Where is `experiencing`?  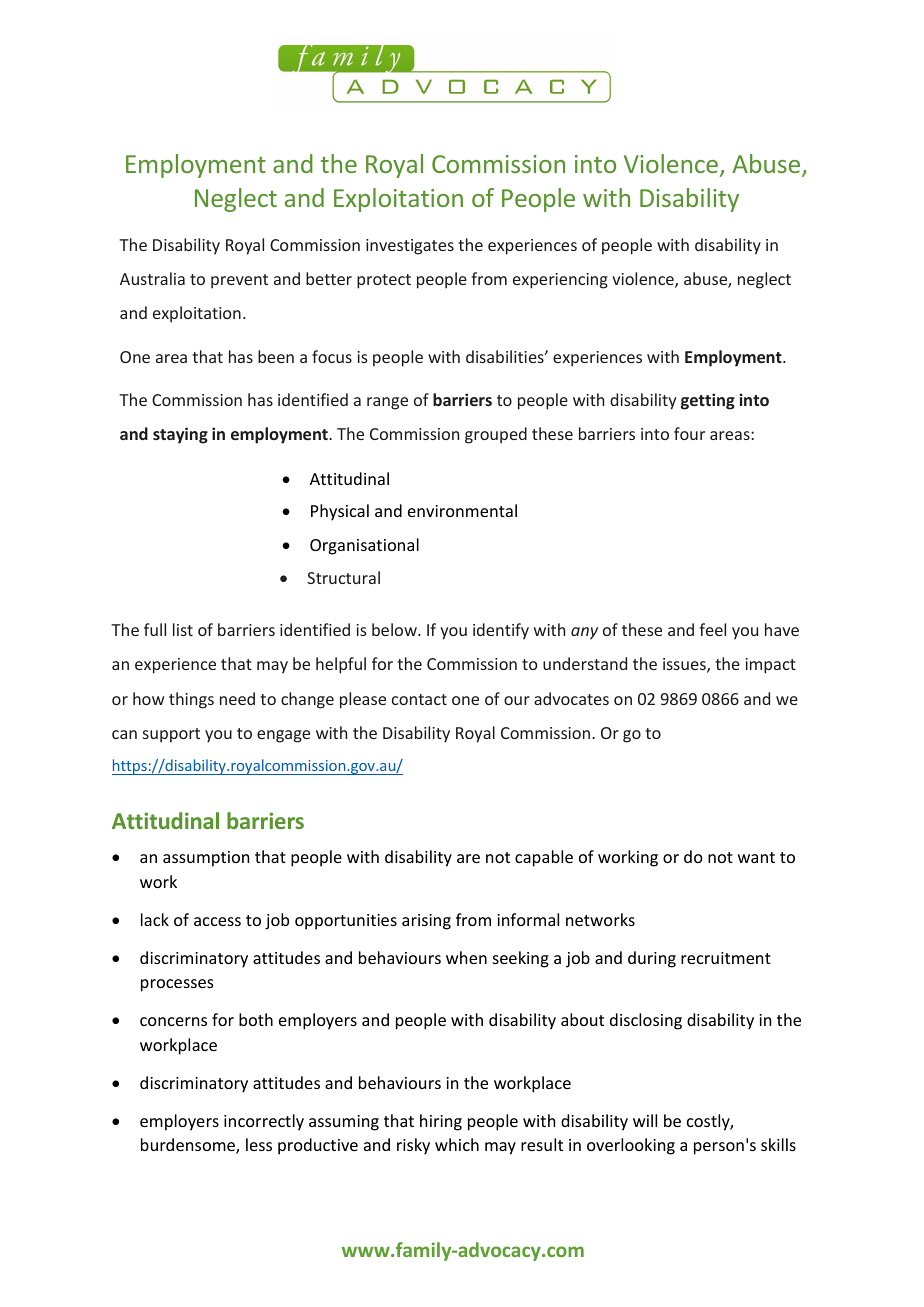
experiencing is located at coordinates (560, 281).
